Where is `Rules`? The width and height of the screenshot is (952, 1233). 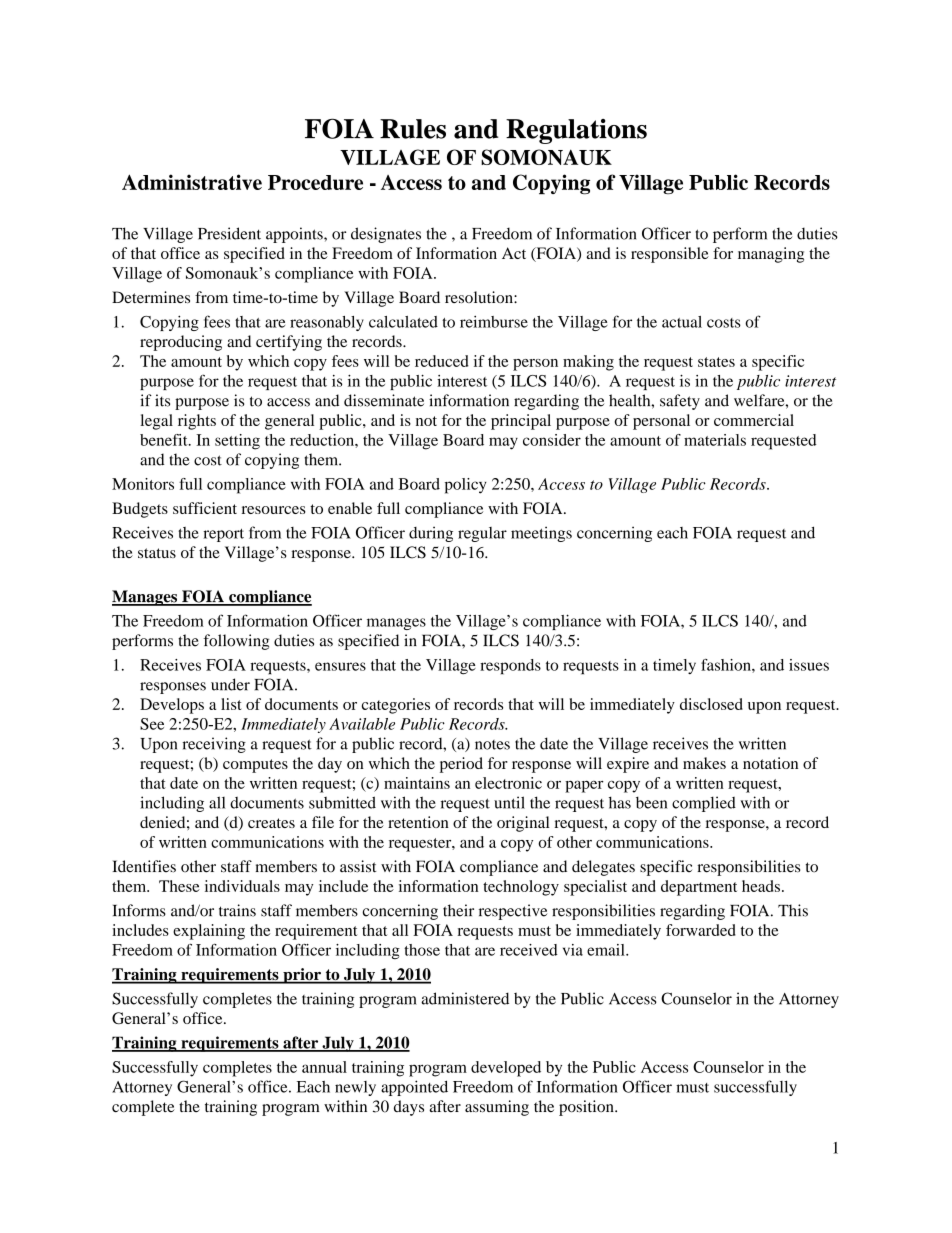 Rules is located at coordinates (413, 129).
